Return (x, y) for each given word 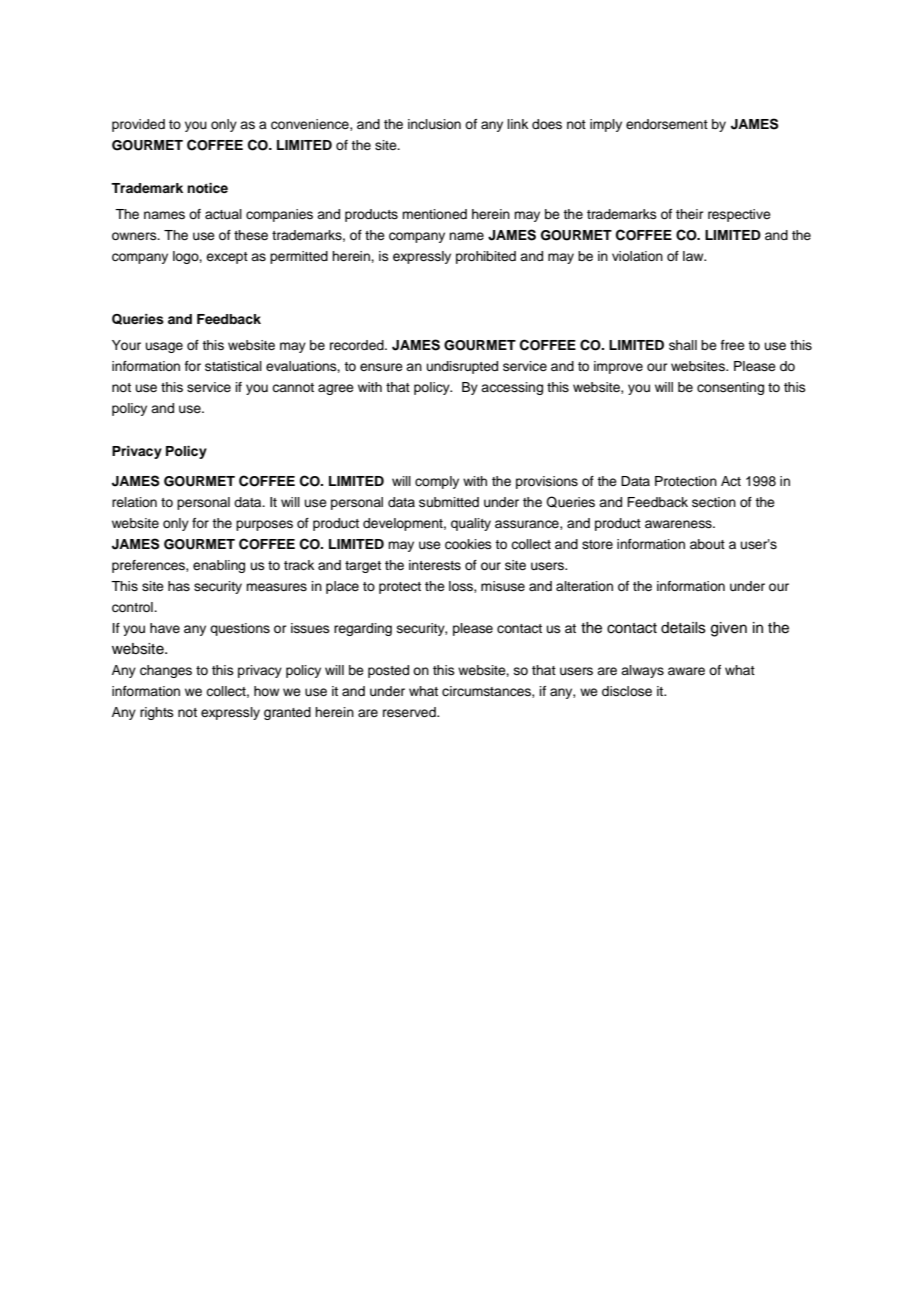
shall (683, 345)
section (714, 502)
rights (157, 713)
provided (138, 125)
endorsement (667, 124)
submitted (449, 502)
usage (164, 347)
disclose (627, 691)
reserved (410, 712)
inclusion (434, 124)
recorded (358, 345)
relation (134, 502)
